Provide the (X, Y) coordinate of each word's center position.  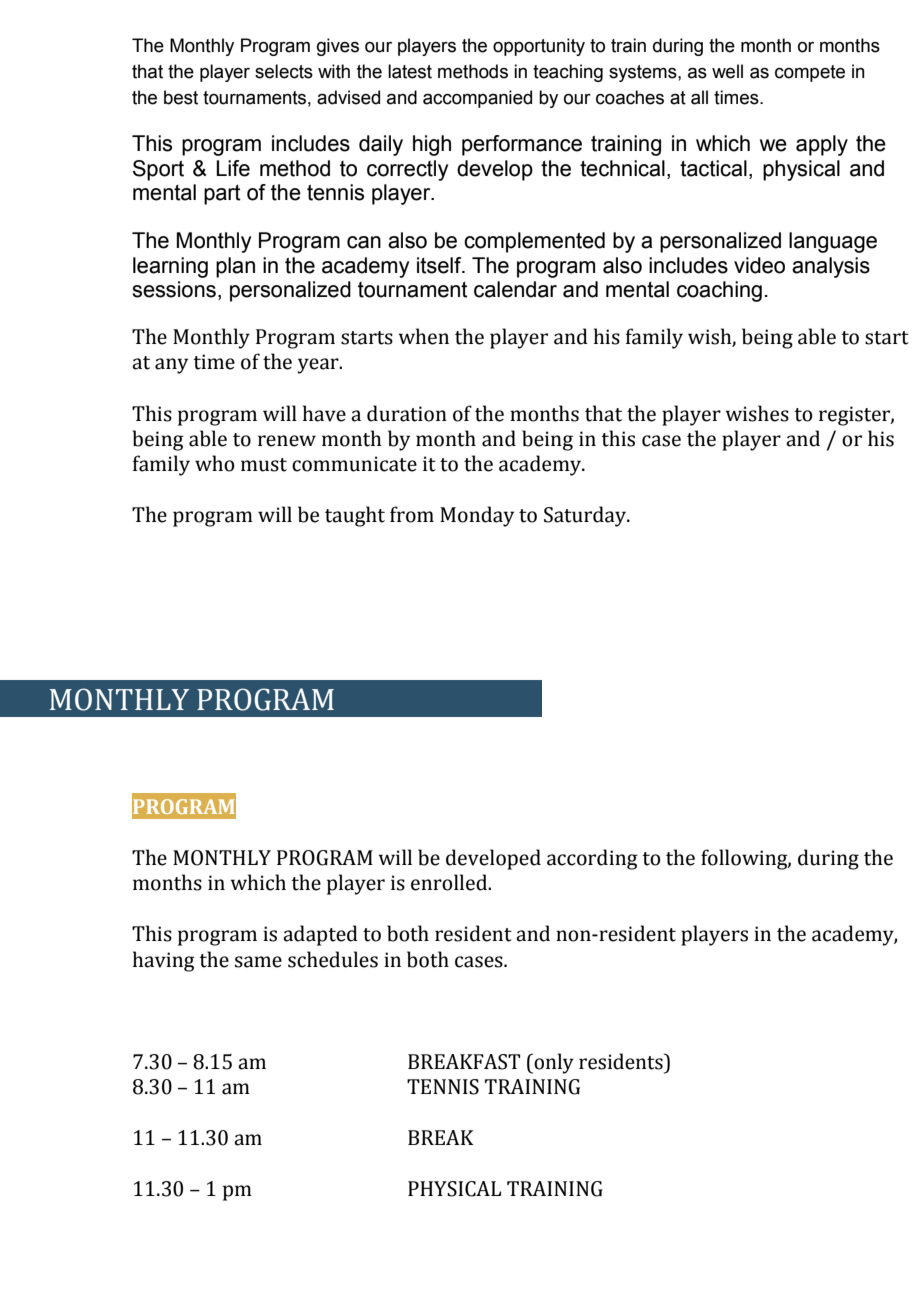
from (412, 514)
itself (440, 265)
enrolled (450, 882)
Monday (477, 516)
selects (284, 71)
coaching (719, 291)
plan (235, 267)
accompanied (477, 99)
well (727, 71)
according (592, 859)
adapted (320, 935)
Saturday (586, 516)
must (264, 465)
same (258, 962)
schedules (333, 959)
